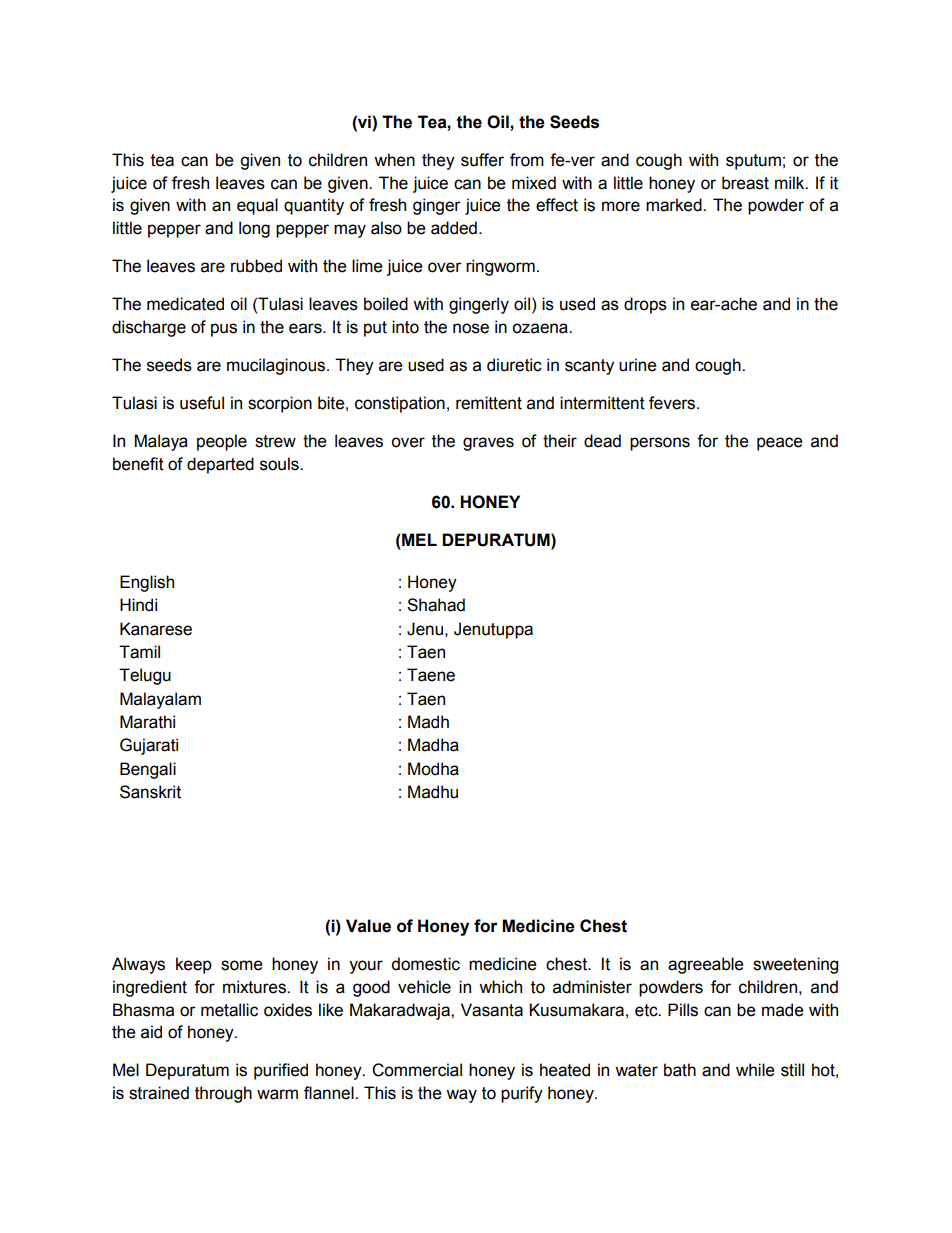 The width and height of the image is (952, 1233). I want to click on Bengali, so click(148, 770).
